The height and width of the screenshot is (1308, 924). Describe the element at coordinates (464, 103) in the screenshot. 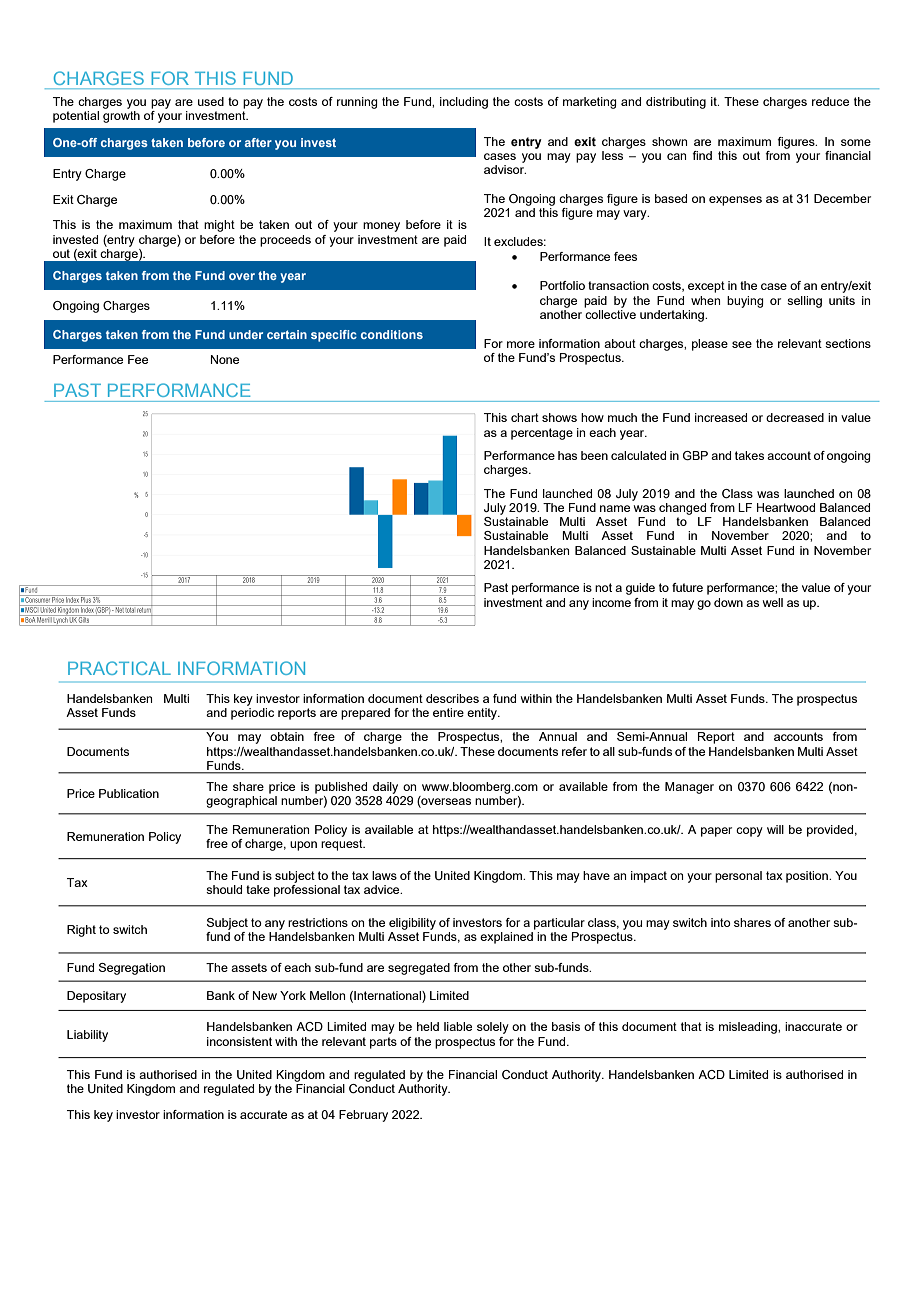

I see `including` at that location.
